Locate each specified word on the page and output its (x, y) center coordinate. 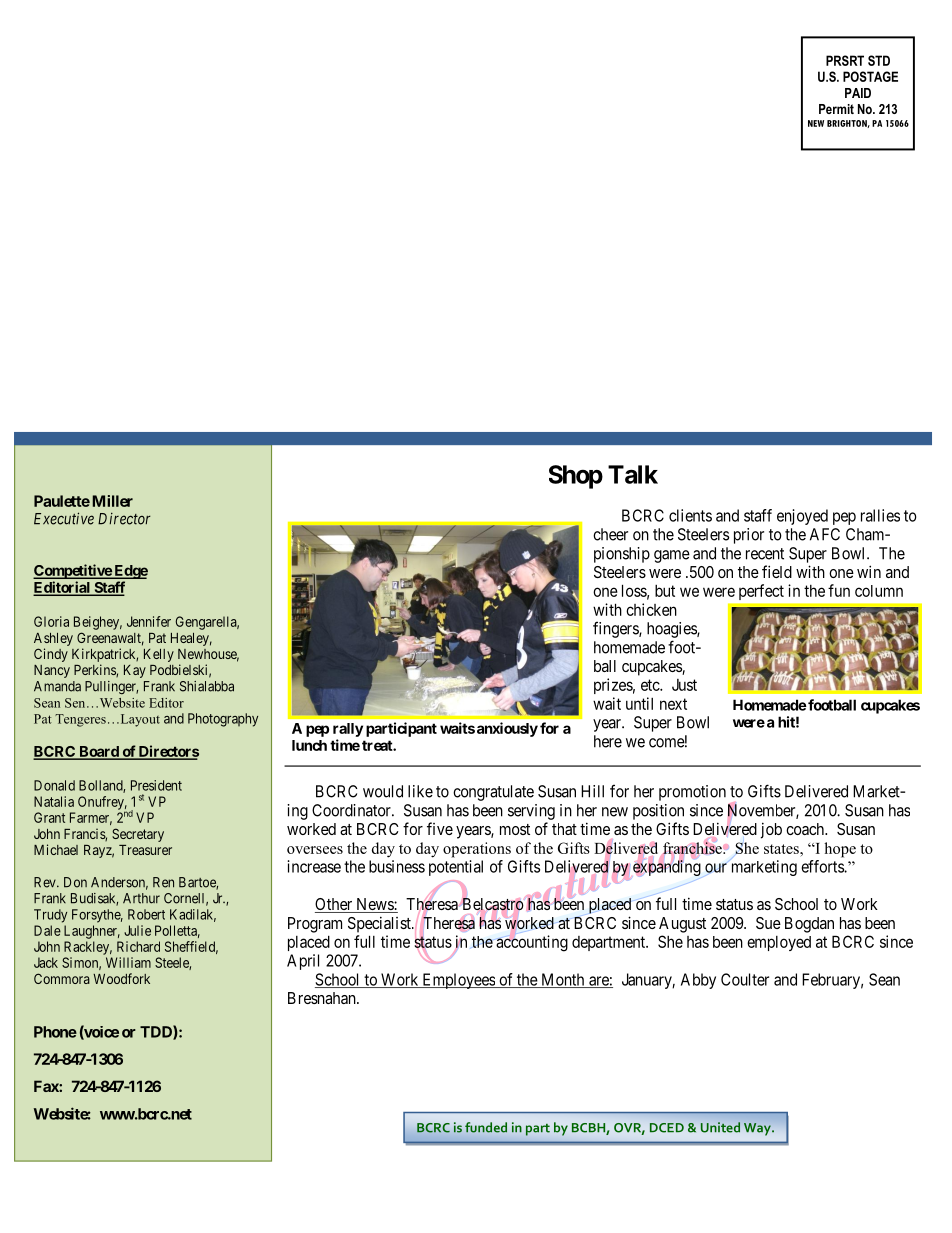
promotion (692, 793)
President (156, 785)
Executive (64, 518)
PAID (858, 93)
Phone (55, 1032)
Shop (576, 477)
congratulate (493, 793)
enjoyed (802, 517)
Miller (113, 501)
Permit (836, 109)
